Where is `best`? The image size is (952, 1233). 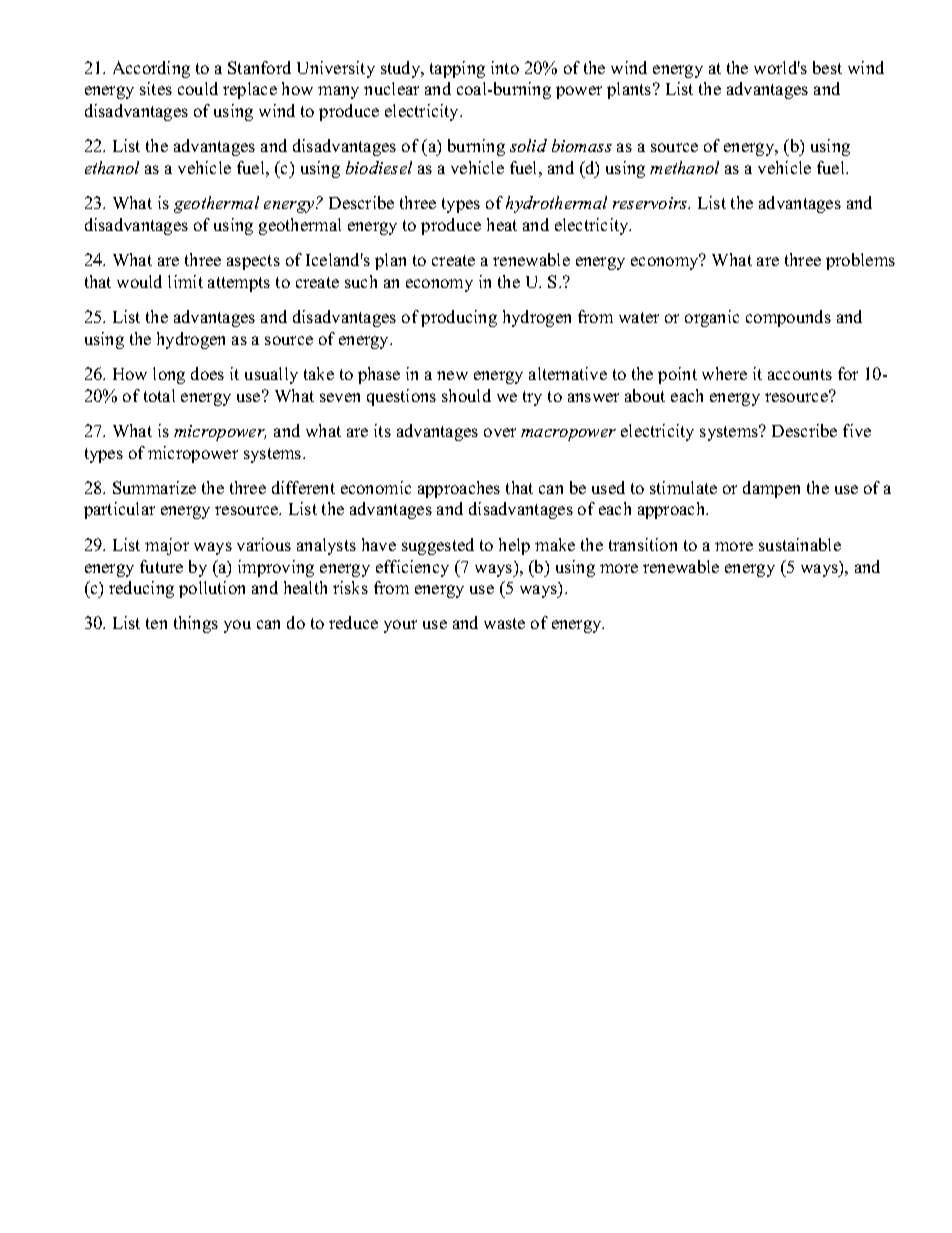 best is located at coordinates (827, 67).
